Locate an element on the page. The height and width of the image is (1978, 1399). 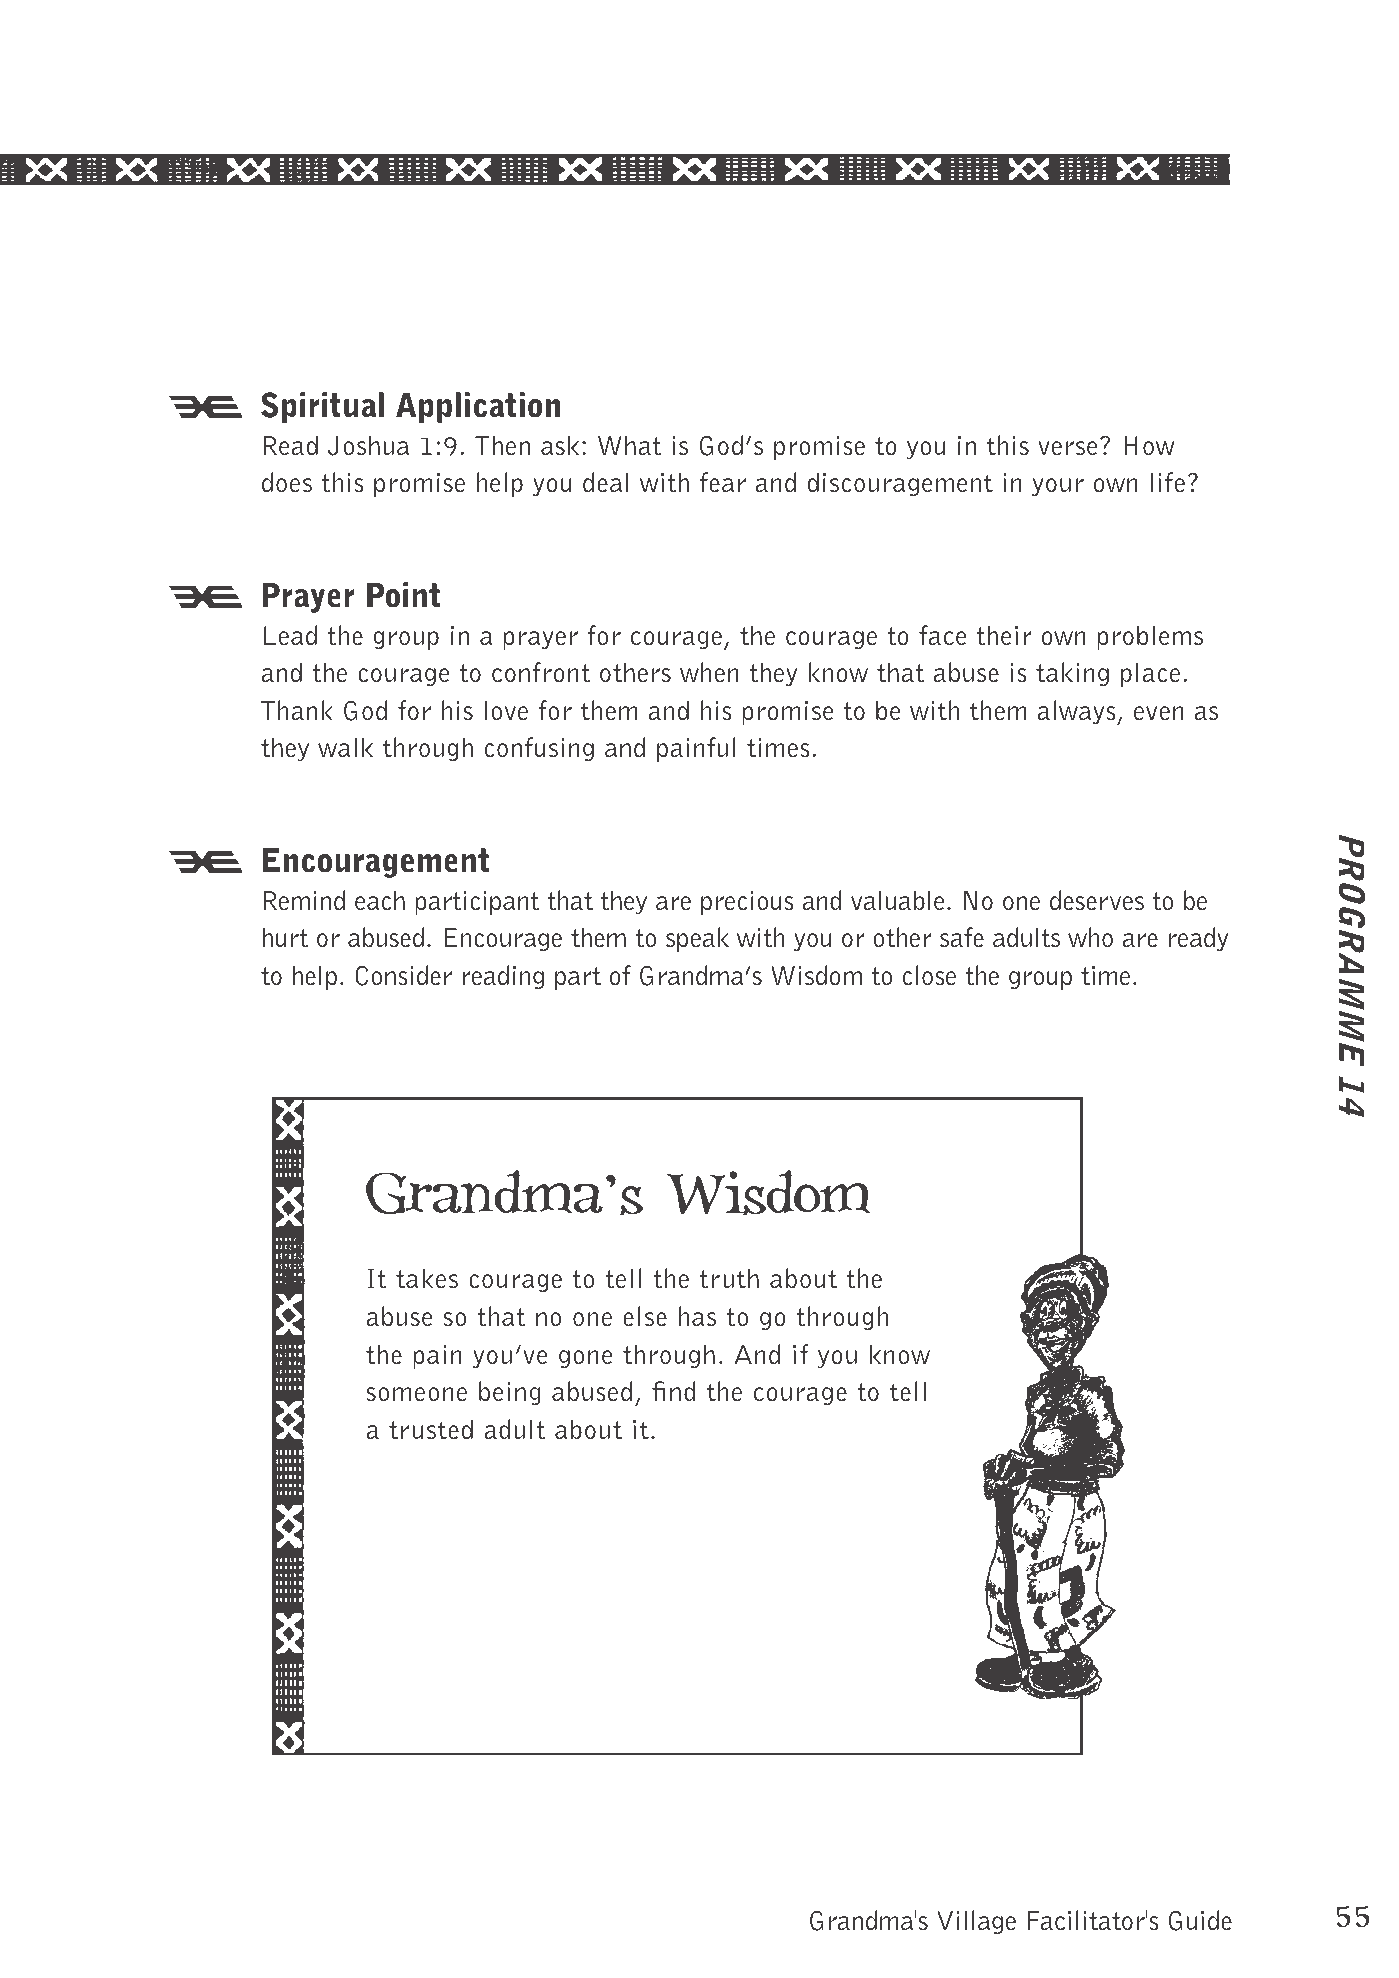
truth is located at coordinates (729, 1278).
